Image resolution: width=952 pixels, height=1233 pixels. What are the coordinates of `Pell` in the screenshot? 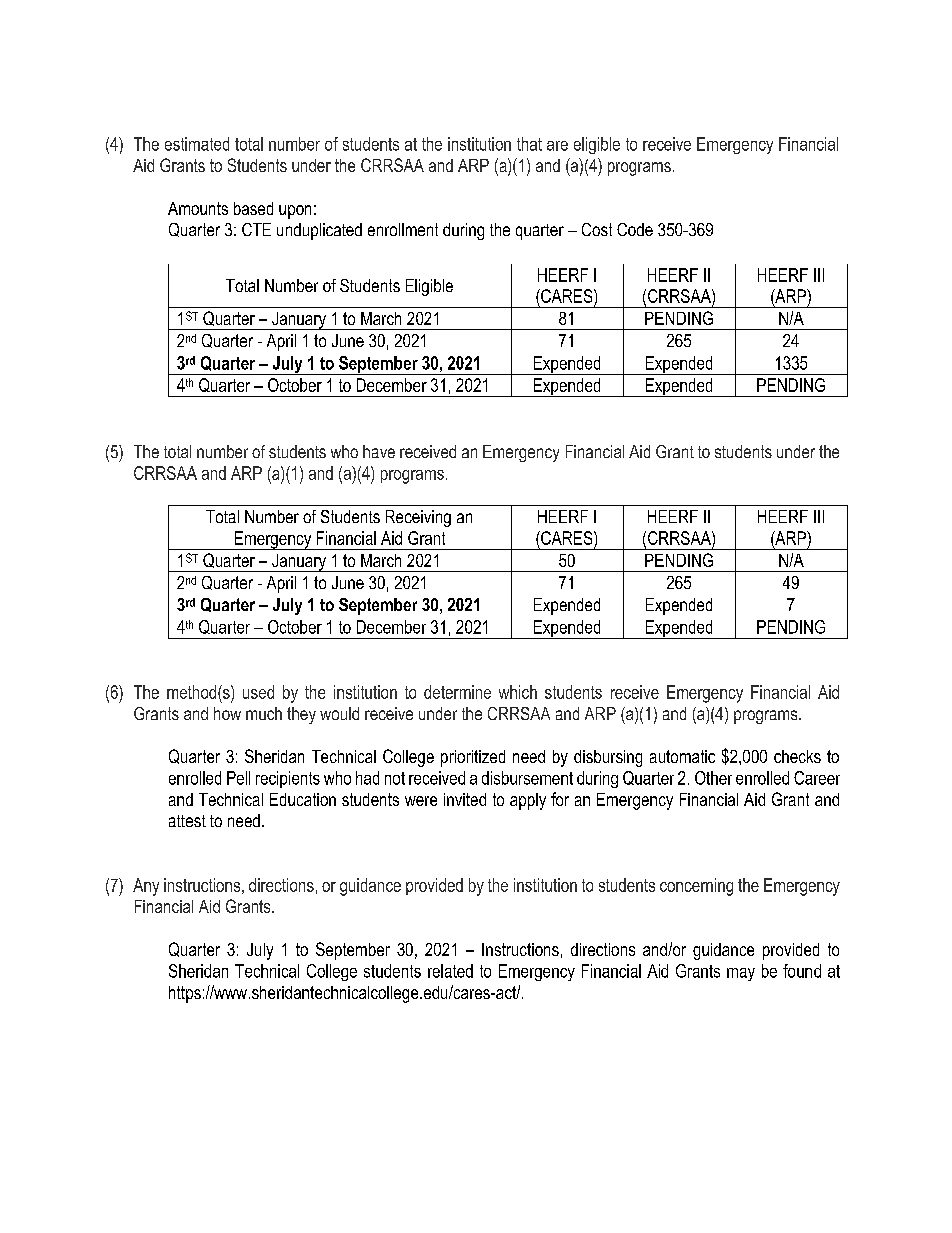 It's located at (238, 778).
